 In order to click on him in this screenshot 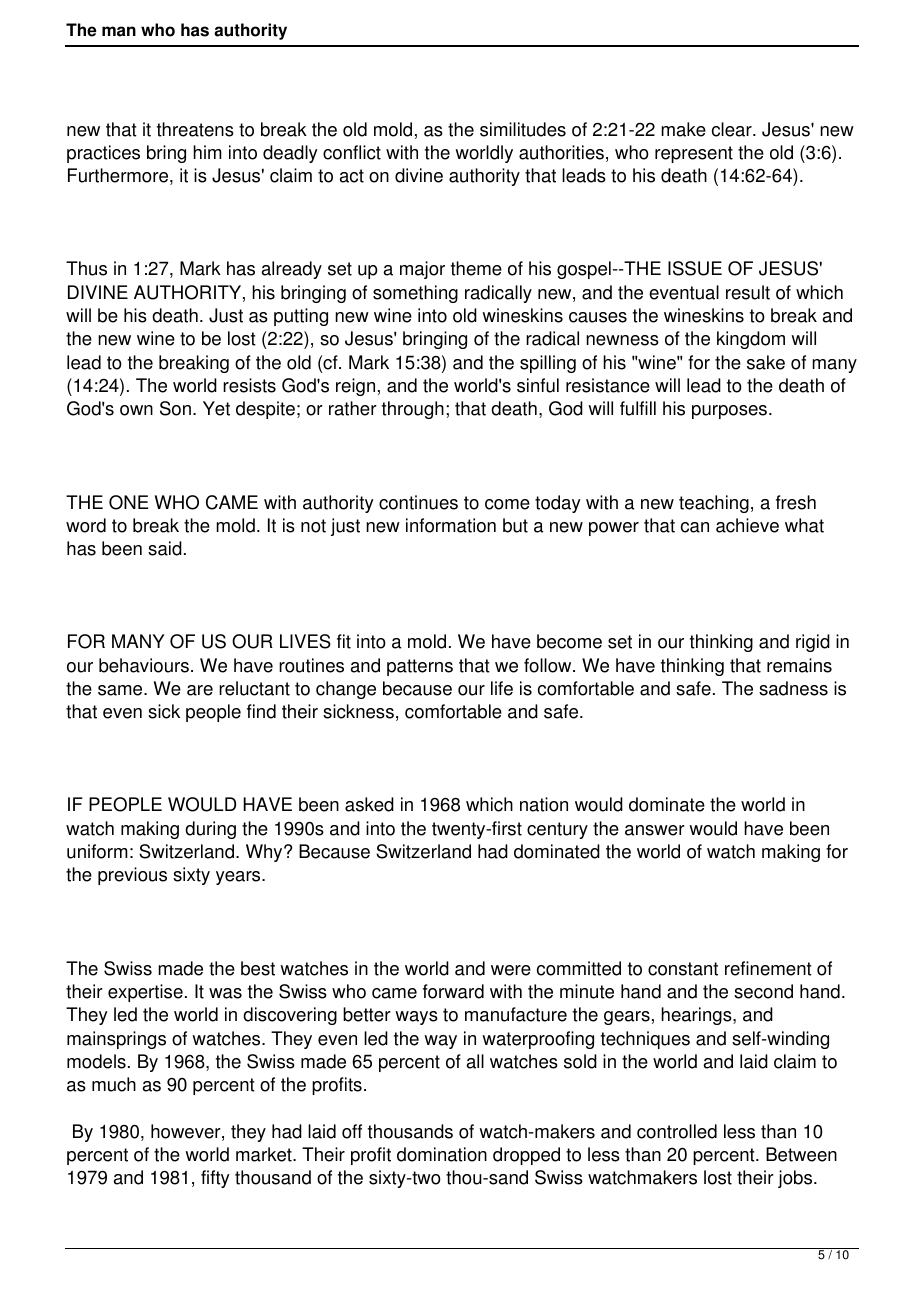, I will do `click(207, 152)`.
